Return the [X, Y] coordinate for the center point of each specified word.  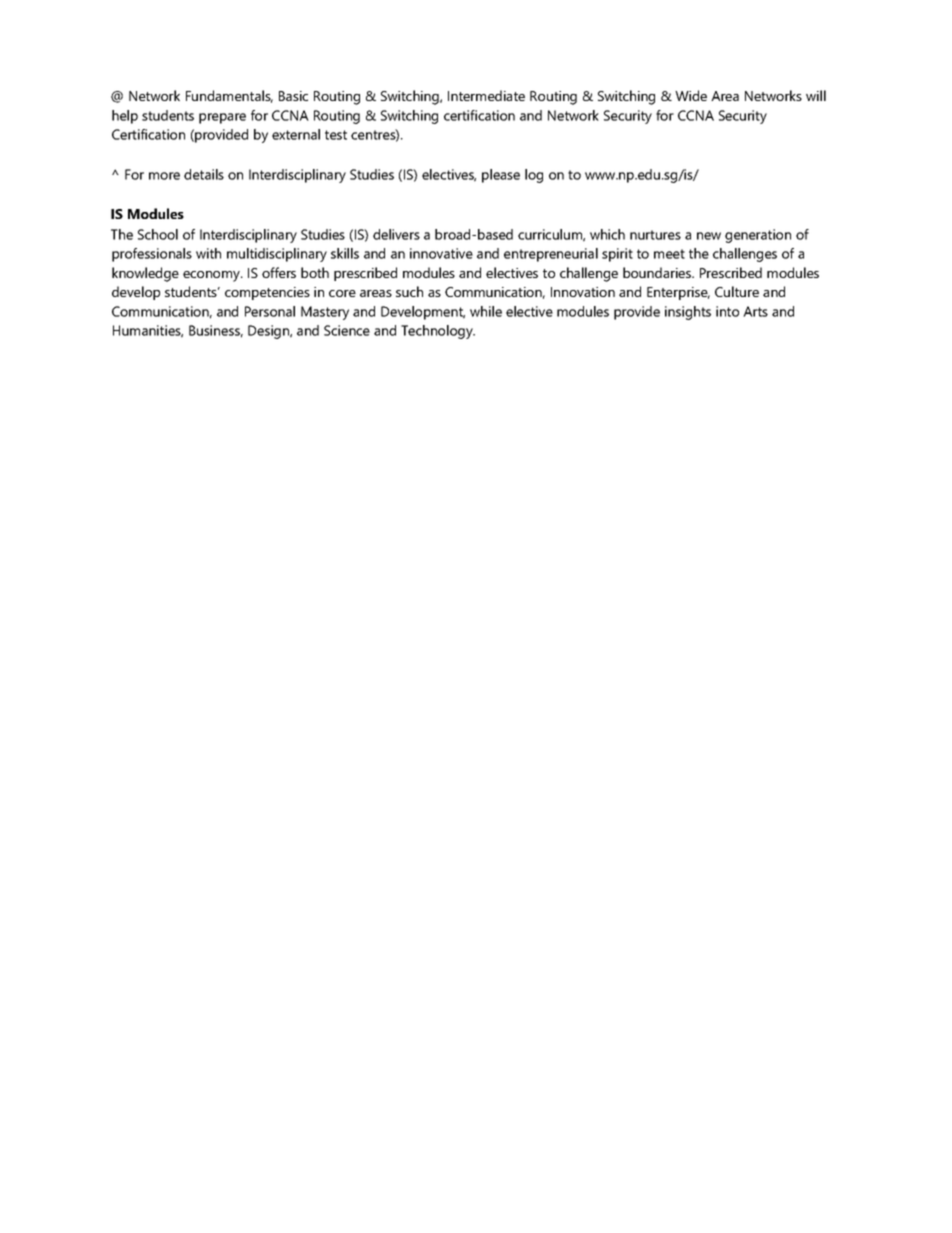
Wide [691, 95]
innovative [441, 253]
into [727, 311]
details [204, 174]
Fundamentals [229, 96]
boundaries [658, 272]
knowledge [145, 274]
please [501, 176]
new [709, 236]
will [816, 95]
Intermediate [486, 95]
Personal [270, 311]
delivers [396, 234]
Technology [438, 332]
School [158, 234]
